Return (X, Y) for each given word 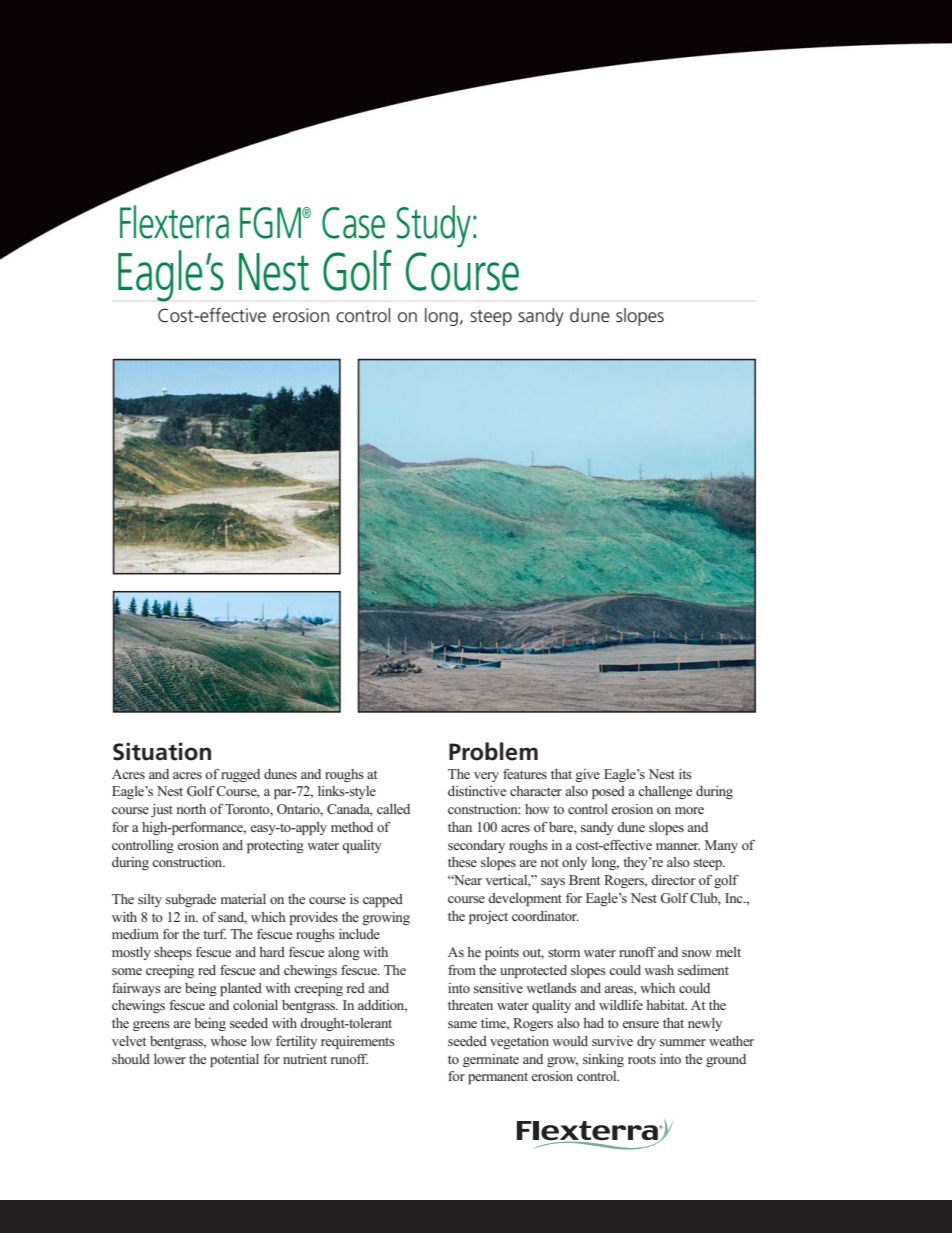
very (486, 777)
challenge (665, 792)
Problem (493, 751)
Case (353, 223)
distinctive (477, 791)
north (191, 809)
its (685, 774)
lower (170, 1059)
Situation (162, 751)
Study (434, 226)
